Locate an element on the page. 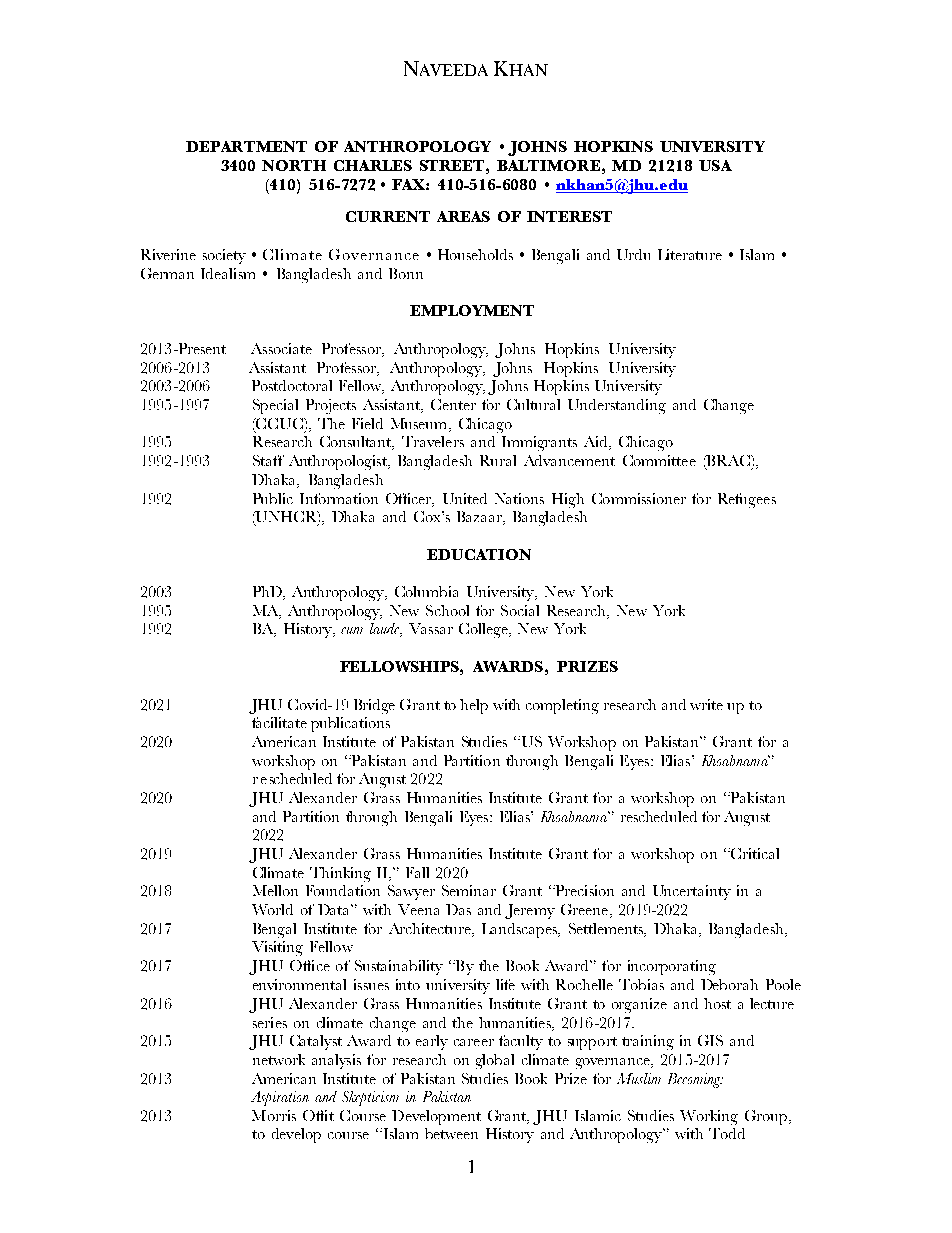 This image has width=952, height=1233. AREAS is located at coordinates (463, 216).
